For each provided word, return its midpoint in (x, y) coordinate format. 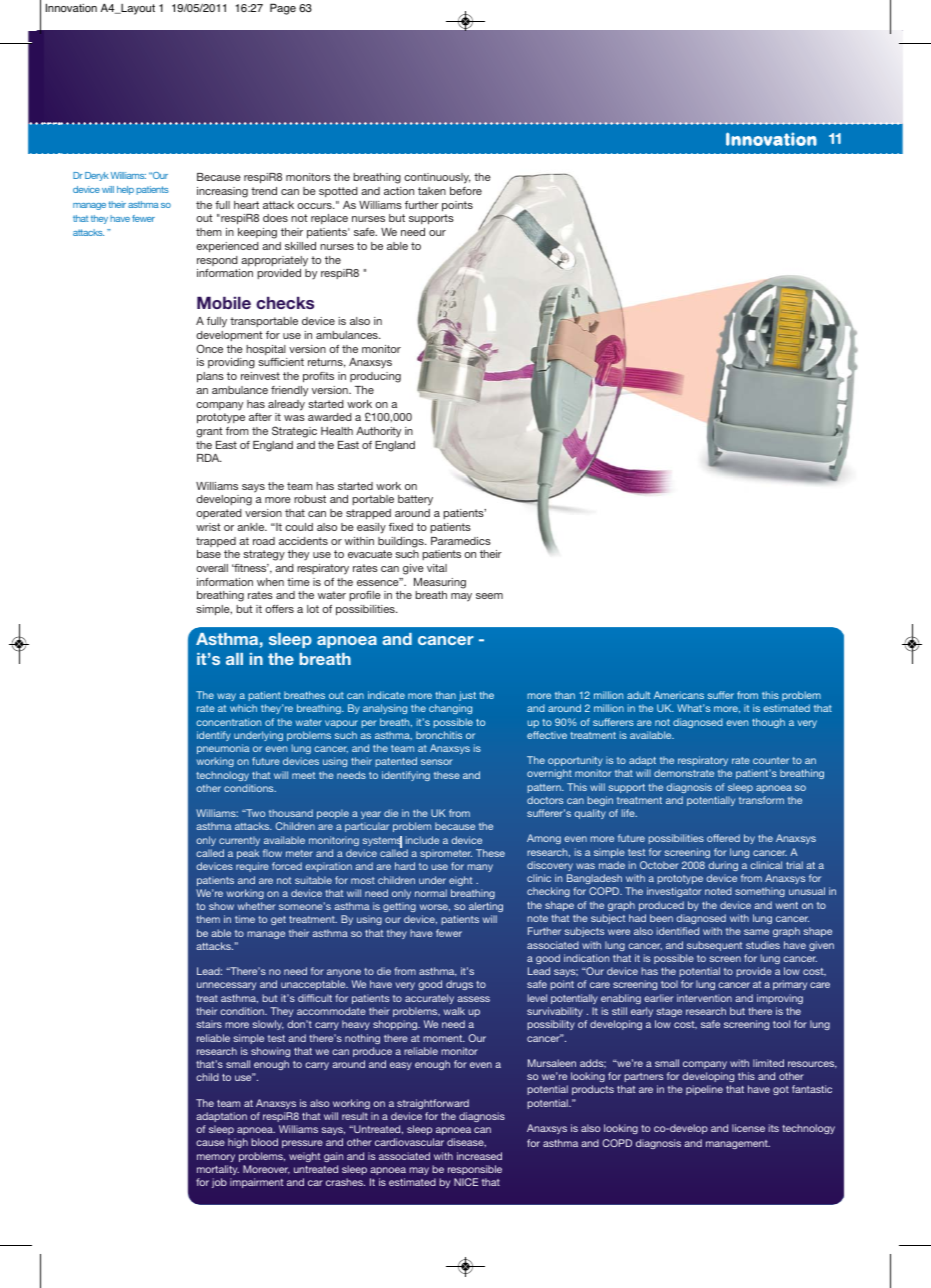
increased (479, 1156)
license (748, 1128)
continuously (437, 178)
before (466, 191)
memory (216, 1158)
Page (283, 9)
